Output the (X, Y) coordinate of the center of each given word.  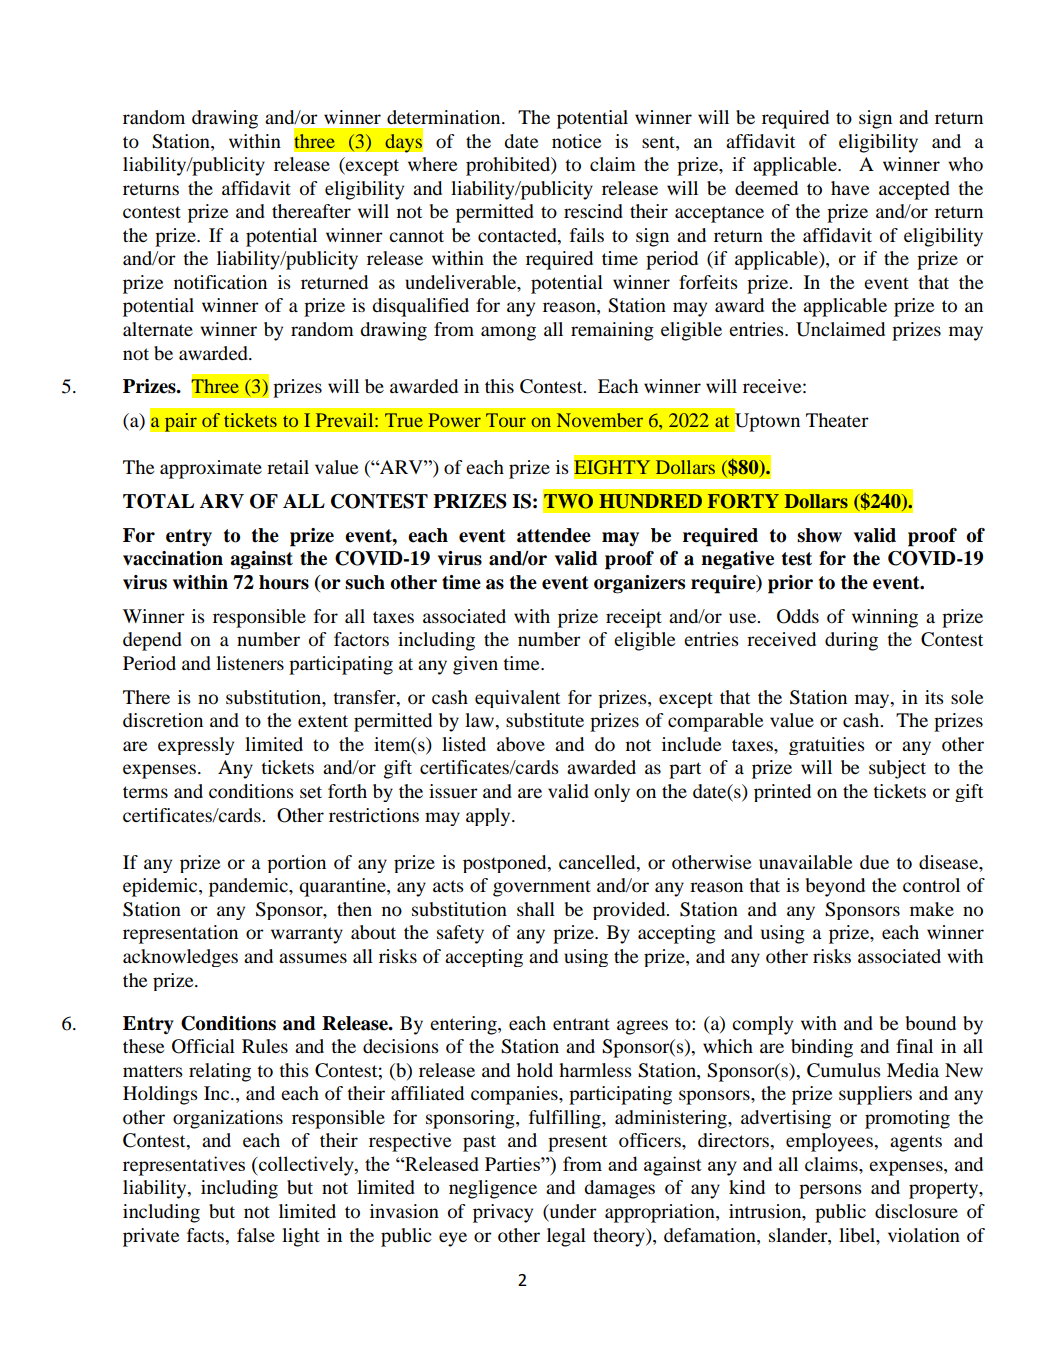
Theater (837, 420)
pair (180, 422)
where (432, 164)
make (932, 909)
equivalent (517, 699)
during (851, 641)
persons (830, 1191)
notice (576, 141)
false (256, 1235)
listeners (250, 663)
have (850, 188)
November (600, 420)
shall (536, 909)
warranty (307, 935)
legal (566, 1237)
